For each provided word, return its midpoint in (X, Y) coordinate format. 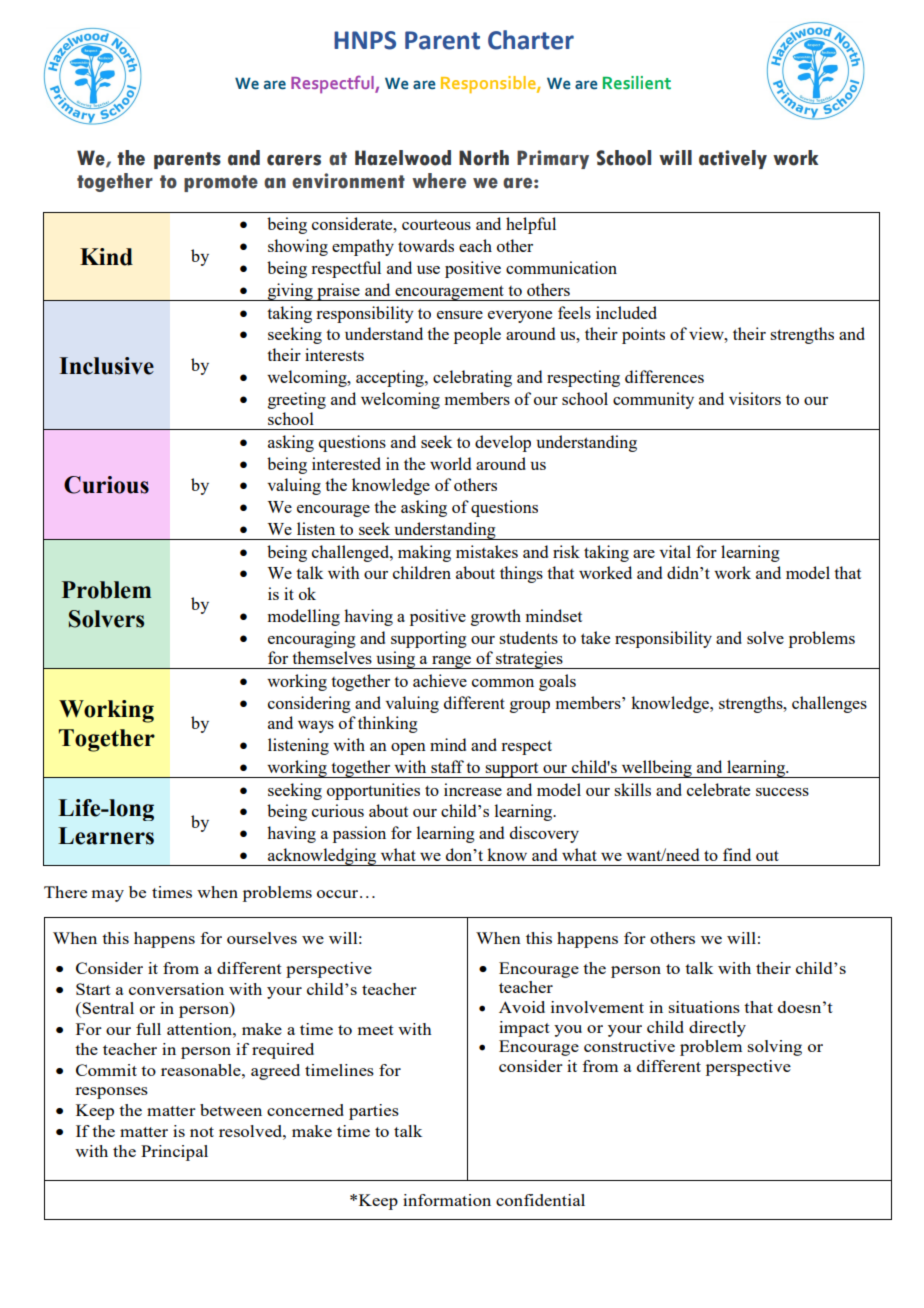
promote (221, 183)
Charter (531, 40)
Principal (174, 1153)
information (447, 1200)
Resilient (637, 83)
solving (775, 1048)
